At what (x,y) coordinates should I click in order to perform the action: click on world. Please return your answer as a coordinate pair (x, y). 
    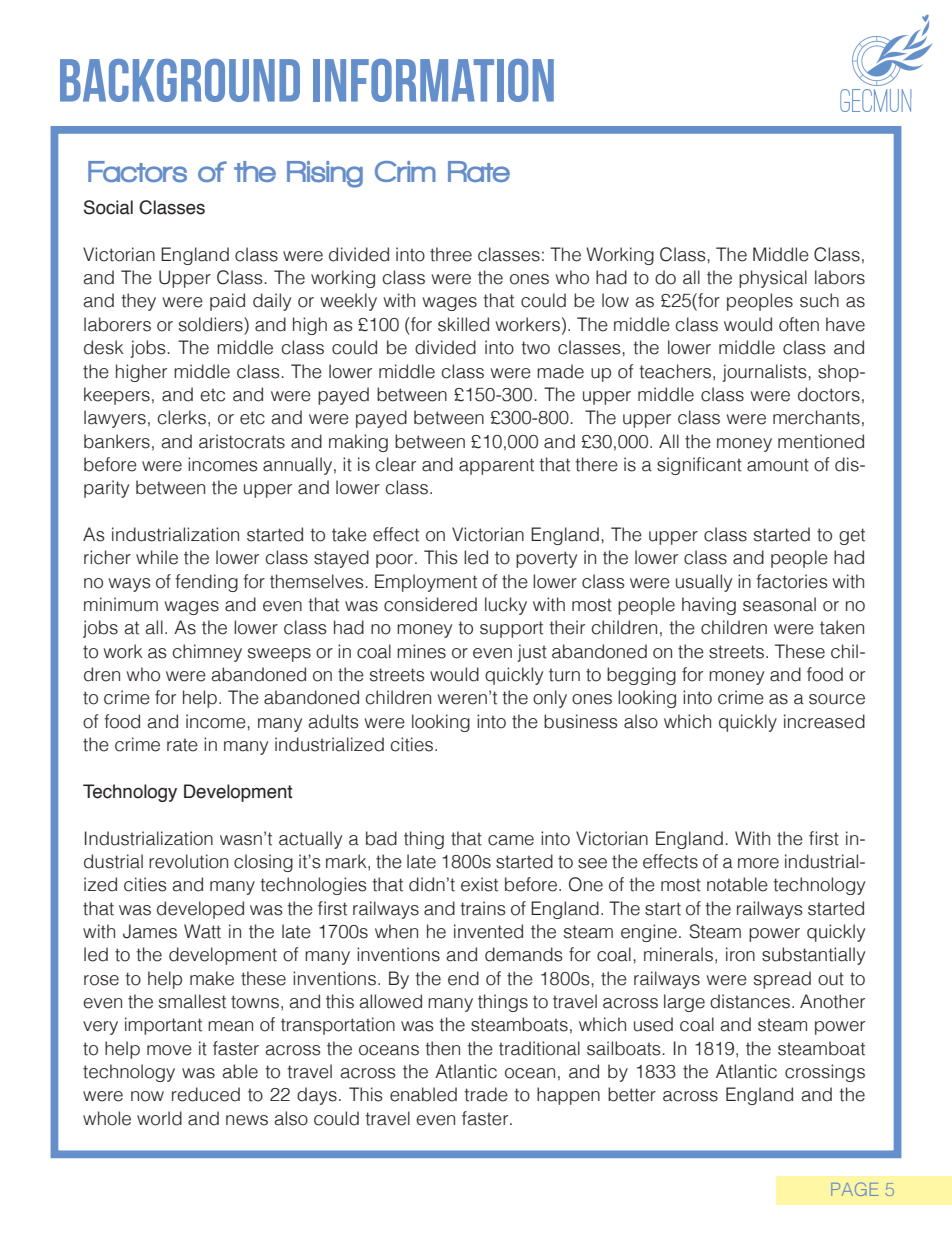
    Looking at the image, I should click on (159, 1118).
